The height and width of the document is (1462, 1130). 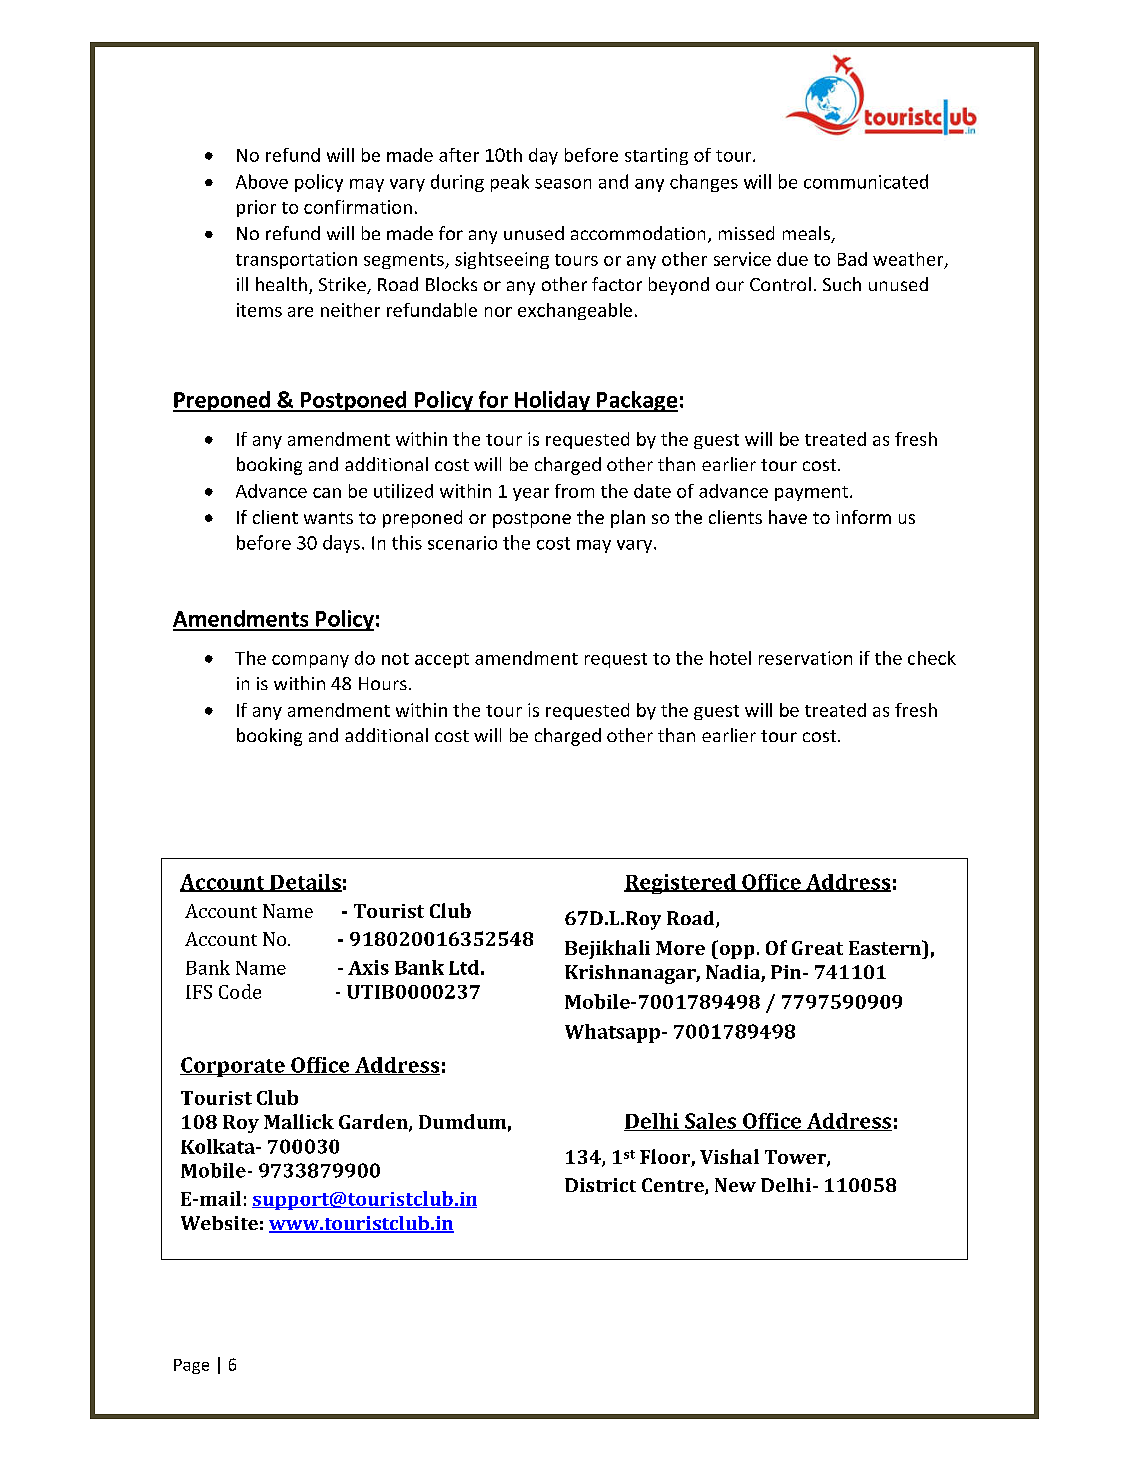 What do you see at coordinates (563, 184) in the document?
I see `season` at bounding box center [563, 184].
